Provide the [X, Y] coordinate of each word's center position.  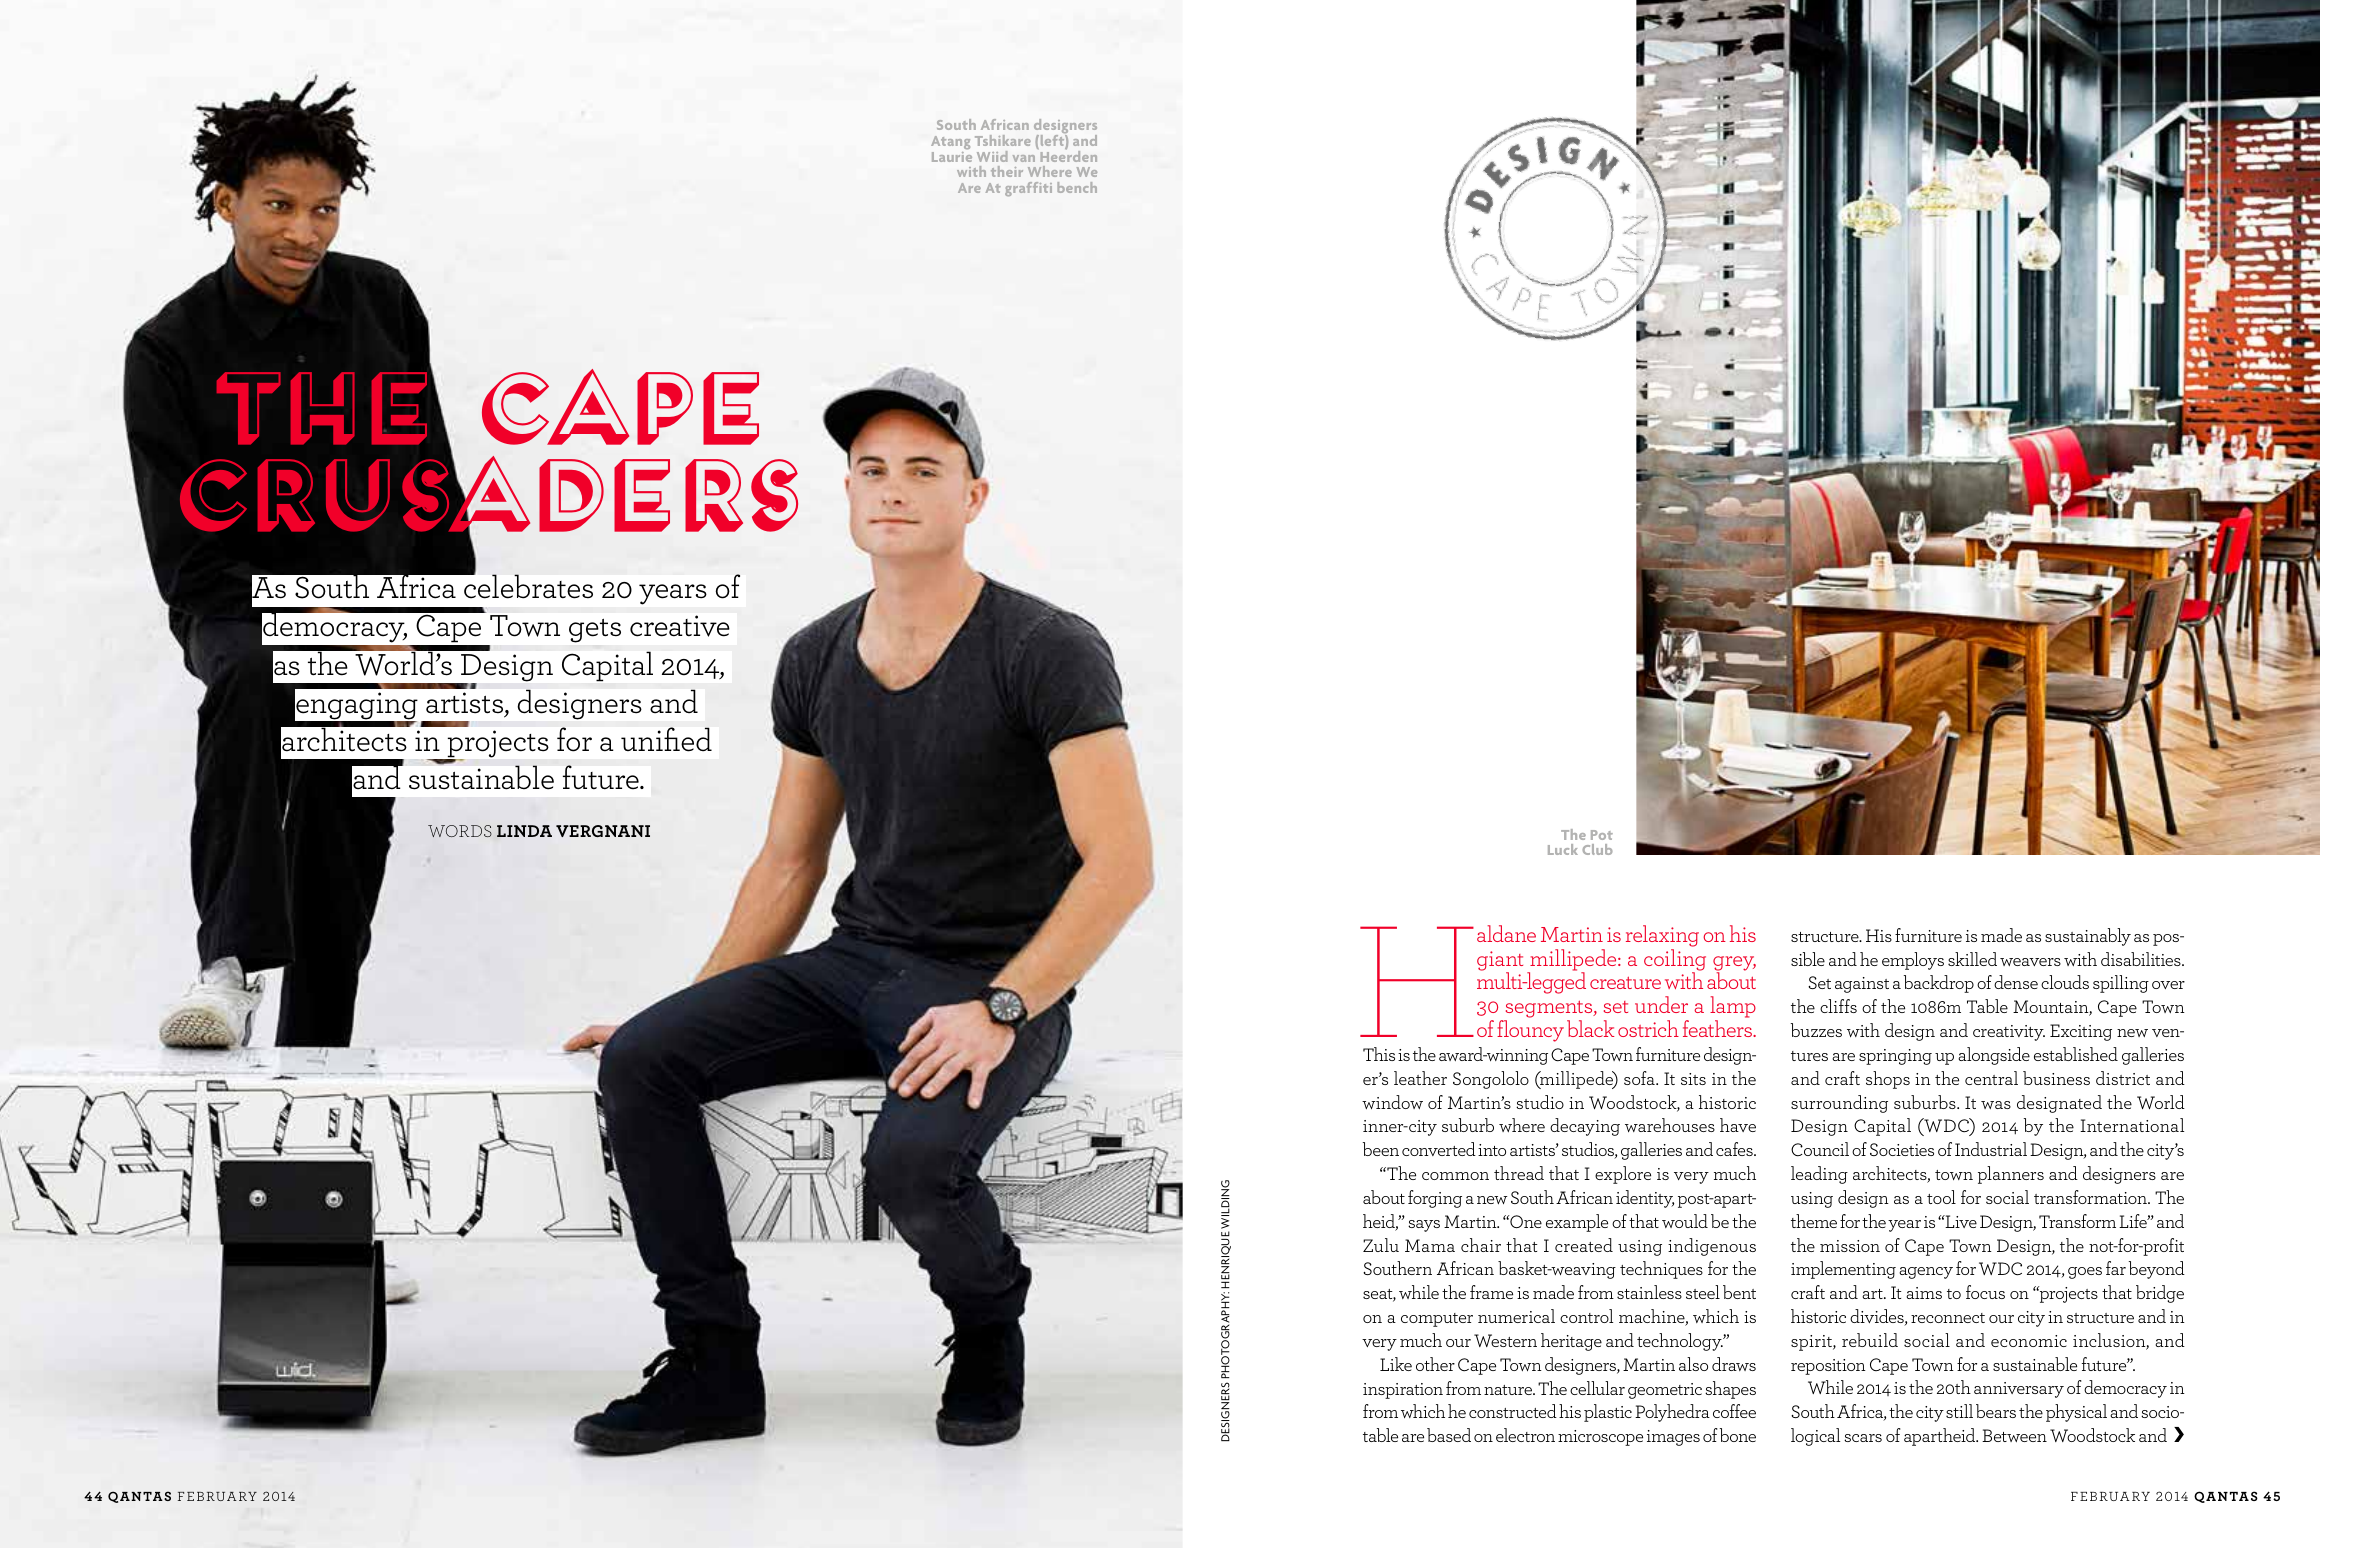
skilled [1972, 959]
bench [1077, 187]
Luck [1563, 849]
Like [1396, 1364]
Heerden [1067, 155]
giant [1500, 962]
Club [1597, 849]
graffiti [1028, 189]
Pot [1602, 835]
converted [1439, 1149]
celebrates [527, 586]
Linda [524, 831]
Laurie [952, 157]
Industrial [1991, 1149]
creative [680, 626]
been [1381, 1149]
